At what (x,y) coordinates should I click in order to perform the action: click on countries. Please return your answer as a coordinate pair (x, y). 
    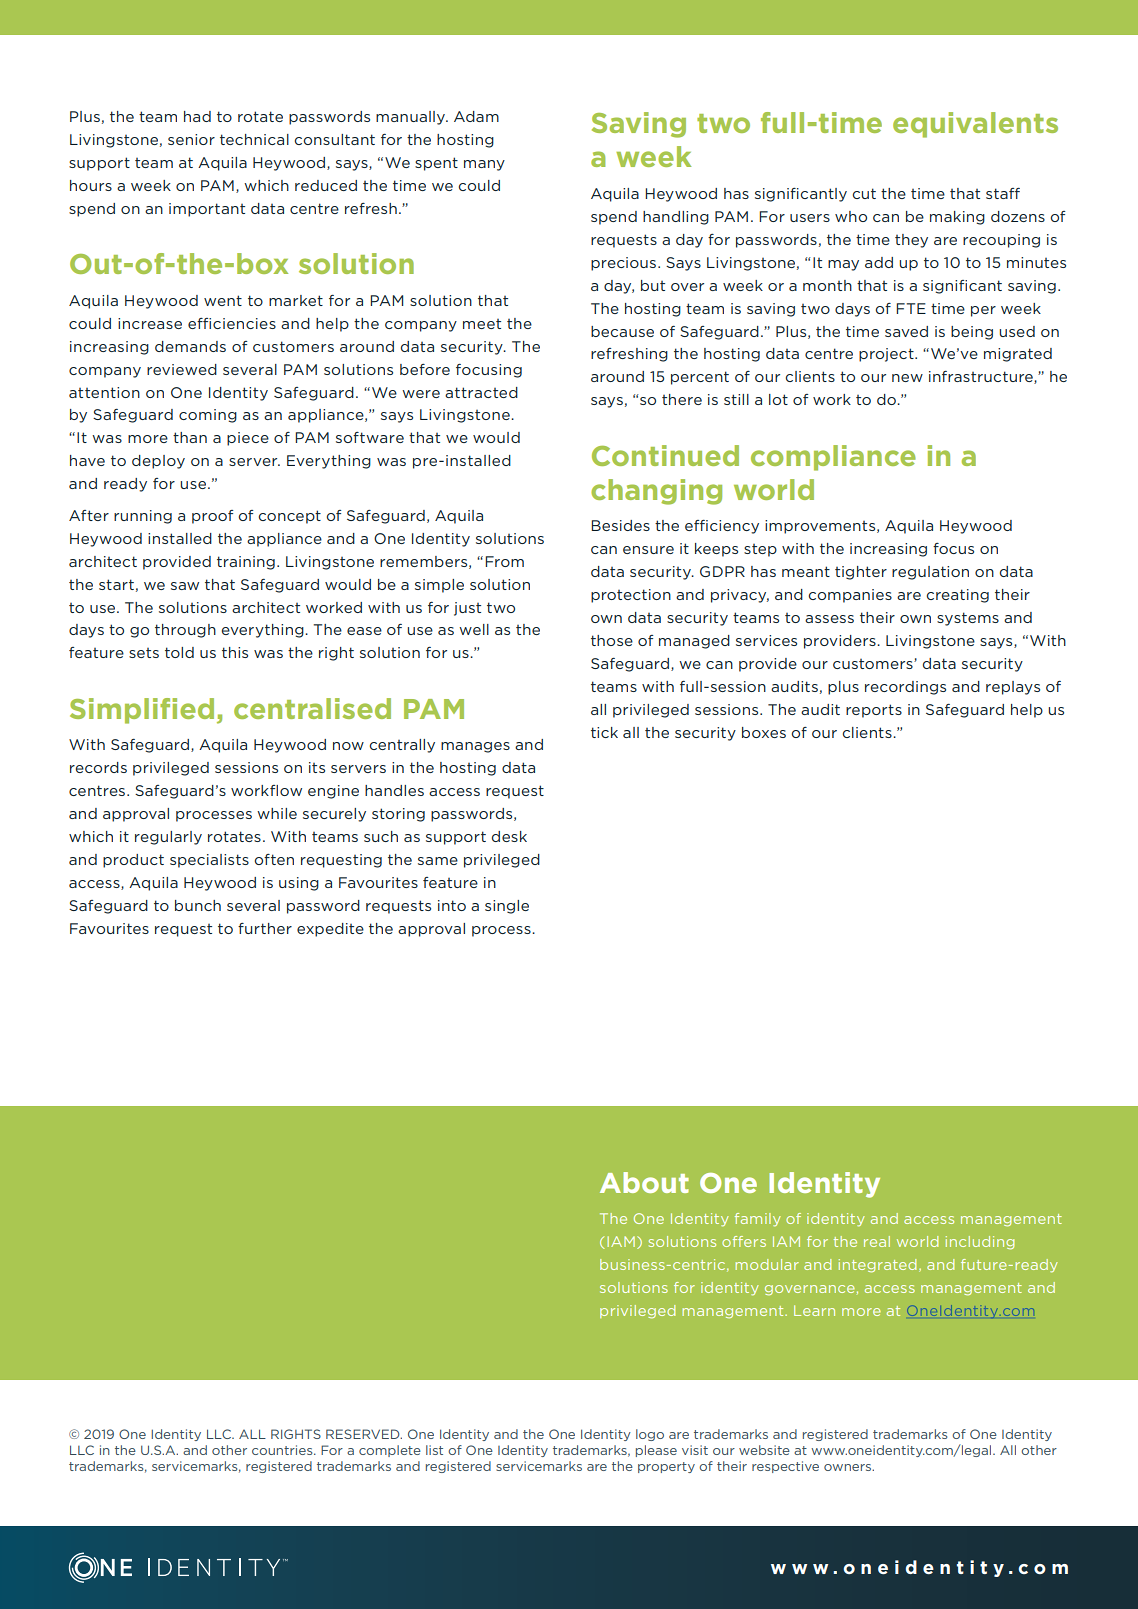
    Looking at the image, I should click on (283, 1450).
